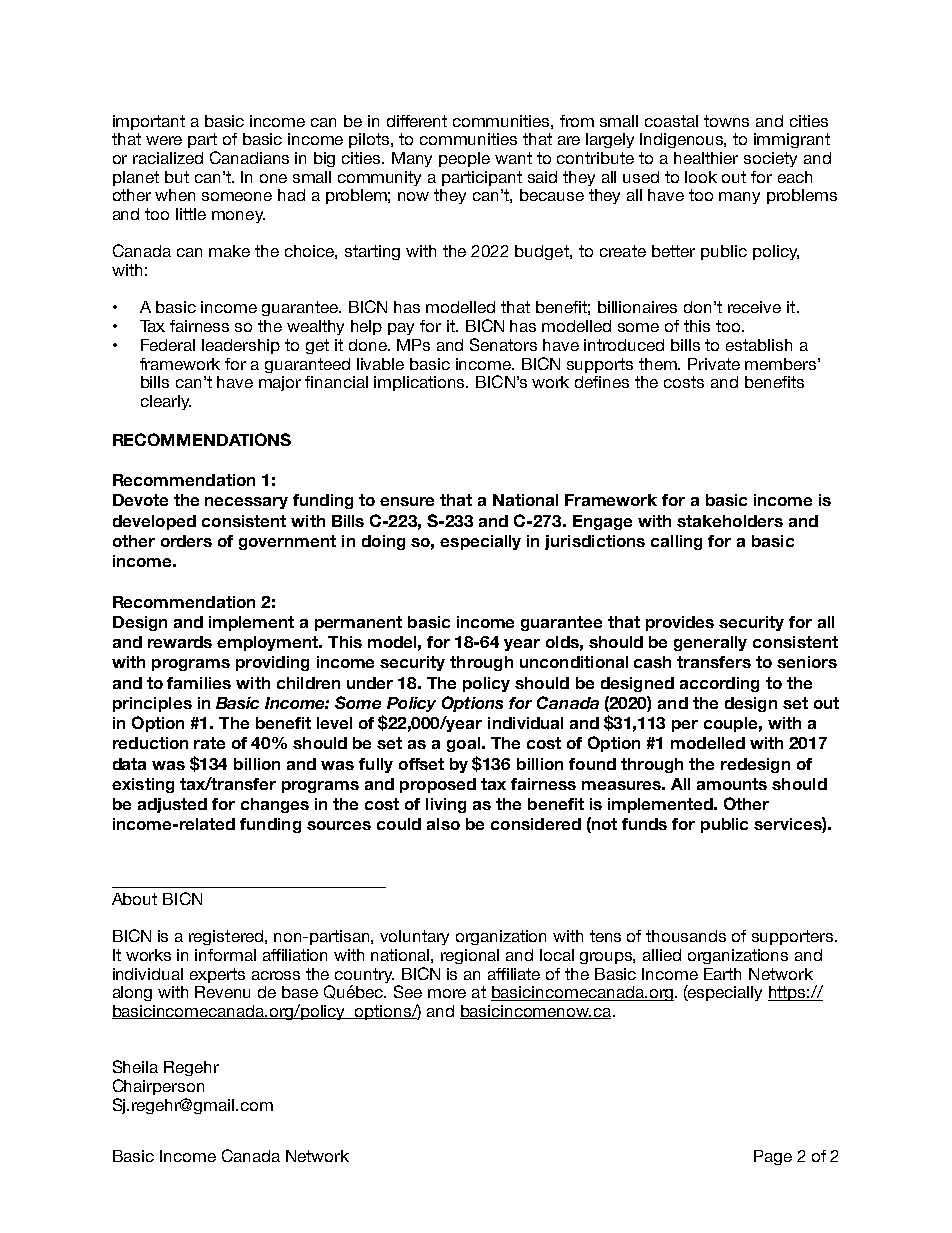 The width and height of the document is (952, 1233). What do you see at coordinates (421, 383) in the document?
I see `implications` at bounding box center [421, 383].
